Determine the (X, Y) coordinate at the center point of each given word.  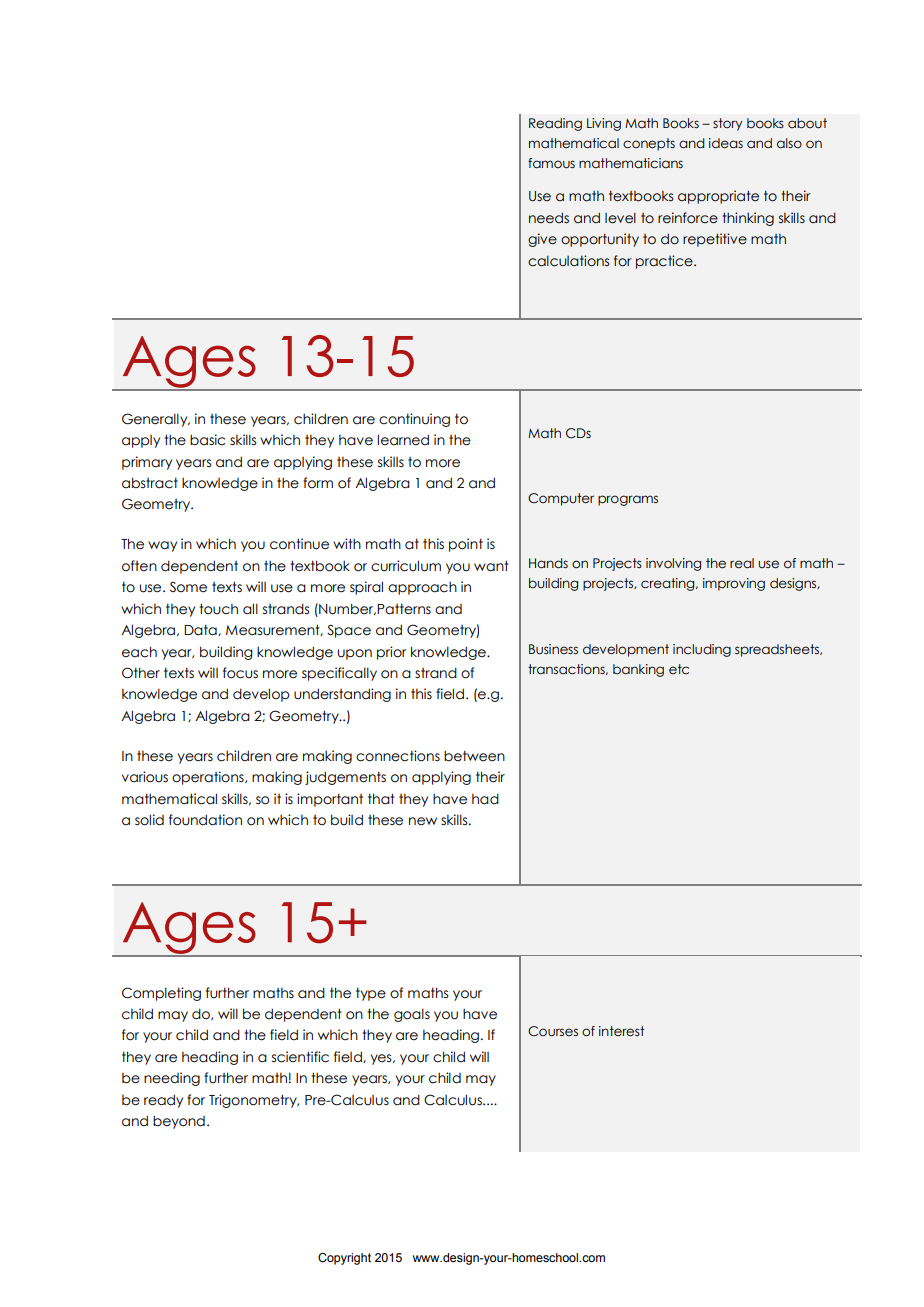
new (423, 821)
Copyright (344, 1259)
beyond (179, 1122)
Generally (156, 420)
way (162, 546)
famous (551, 163)
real (742, 563)
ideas (726, 143)
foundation (205, 820)
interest (621, 1031)
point (466, 545)
